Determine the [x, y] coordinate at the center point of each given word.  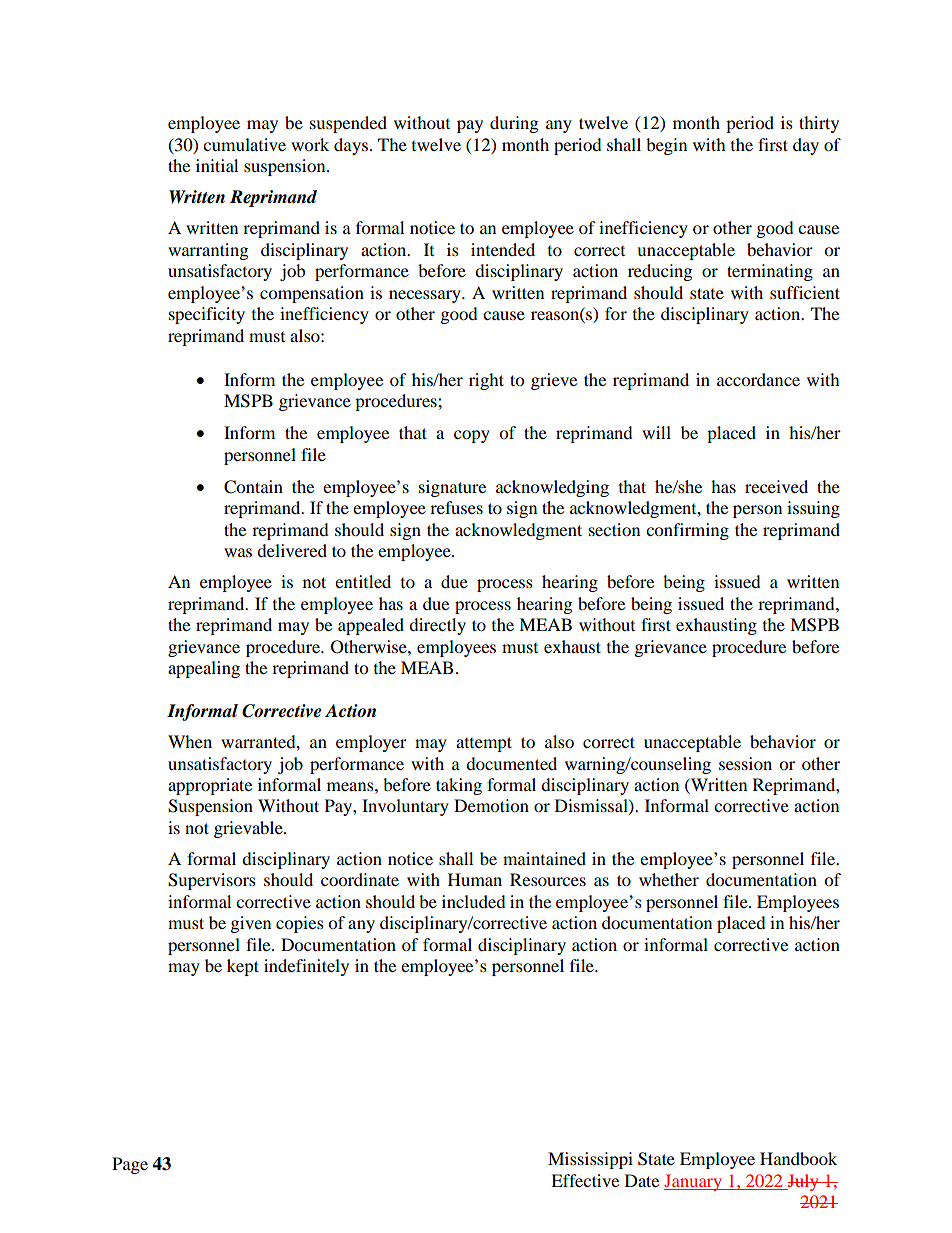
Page [130, 1165]
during [514, 124]
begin [666, 146]
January [694, 1182]
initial [217, 165]
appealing [204, 669]
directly [437, 626]
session [745, 763]
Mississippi [590, 1160]
